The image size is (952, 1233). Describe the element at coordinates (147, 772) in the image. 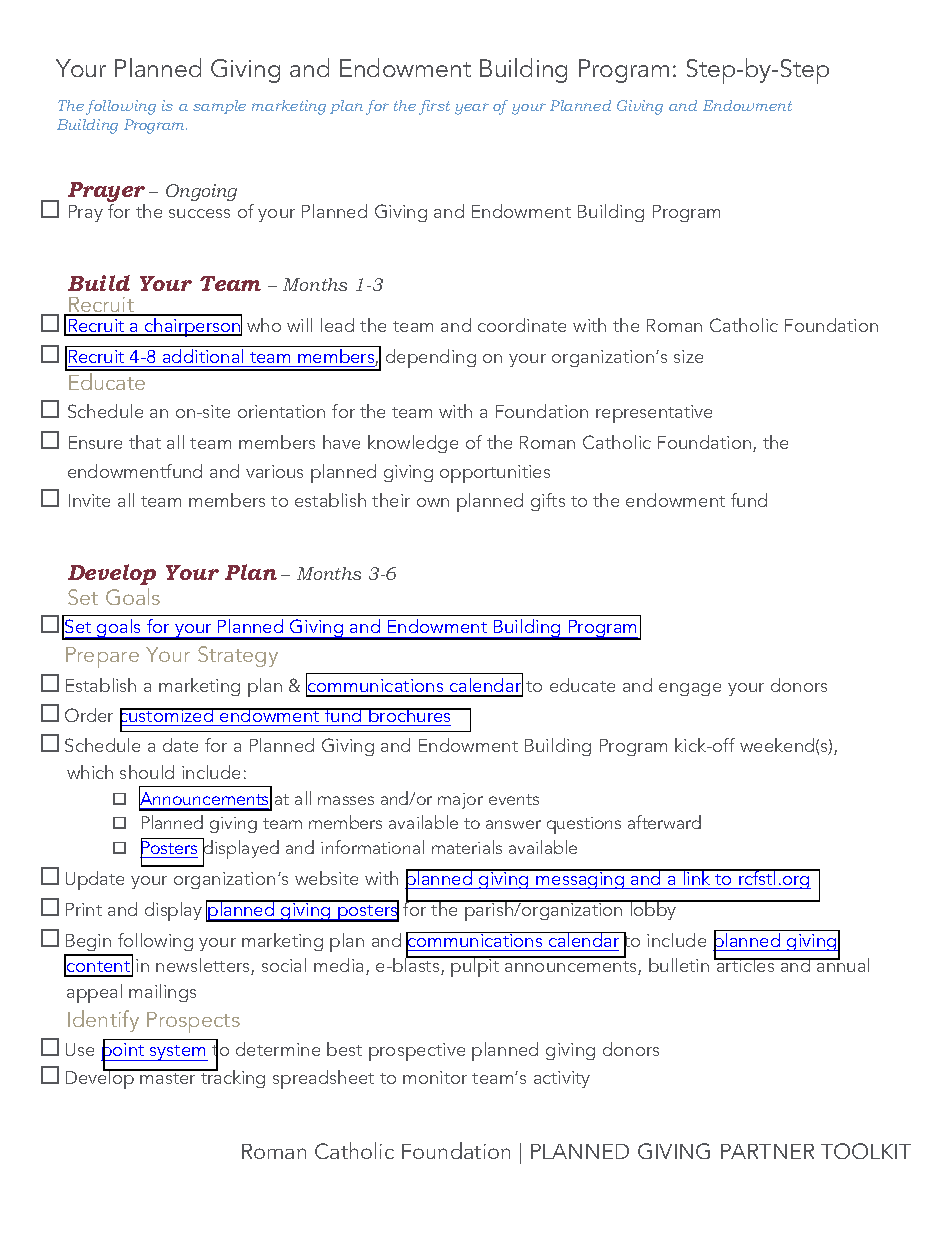

I see `should` at that location.
